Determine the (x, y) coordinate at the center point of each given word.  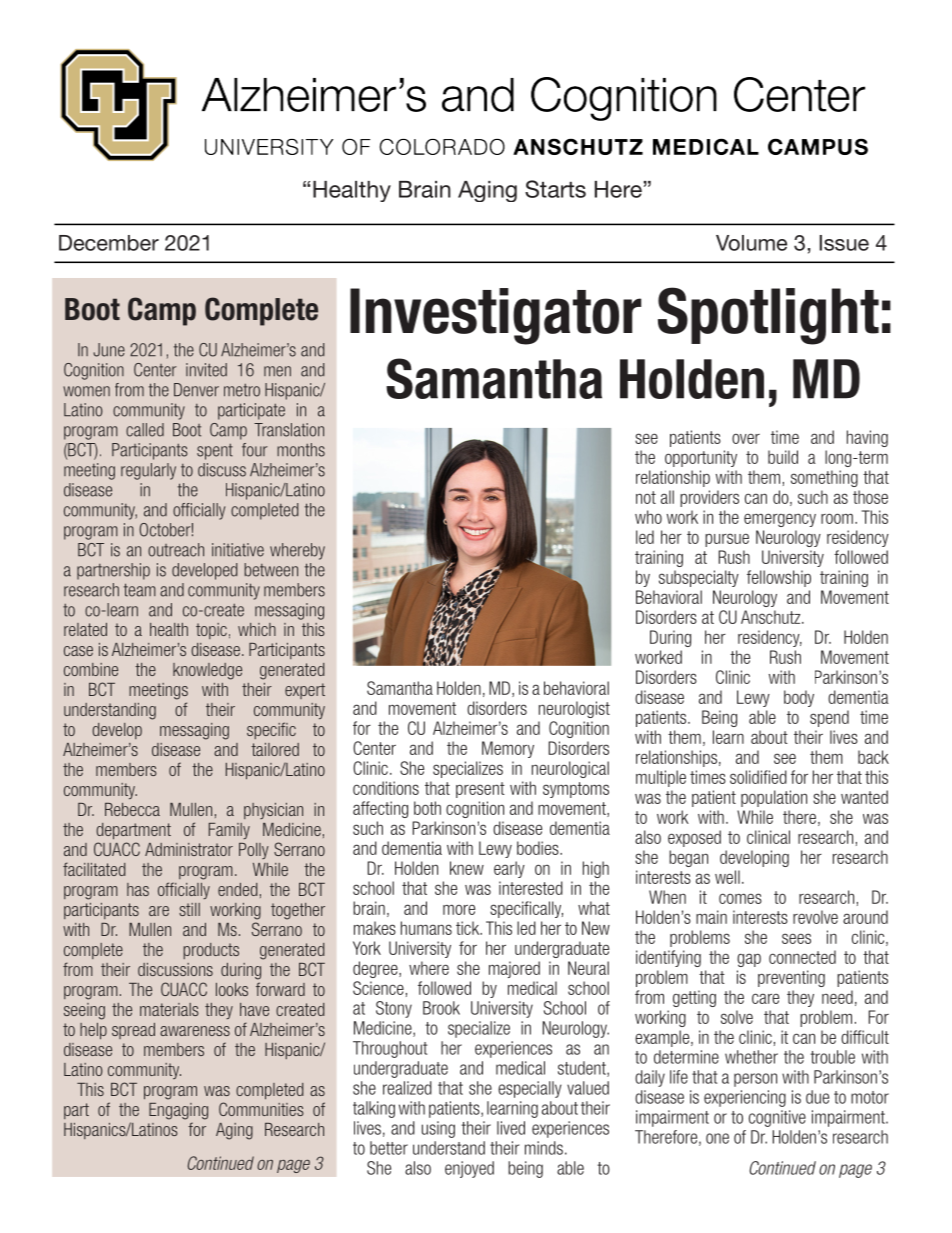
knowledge (207, 671)
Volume (751, 243)
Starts (555, 189)
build (783, 457)
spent (215, 451)
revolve (815, 917)
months (301, 450)
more (459, 909)
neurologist (574, 709)
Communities (261, 1109)
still (189, 909)
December (109, 243)
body (799, 698)
